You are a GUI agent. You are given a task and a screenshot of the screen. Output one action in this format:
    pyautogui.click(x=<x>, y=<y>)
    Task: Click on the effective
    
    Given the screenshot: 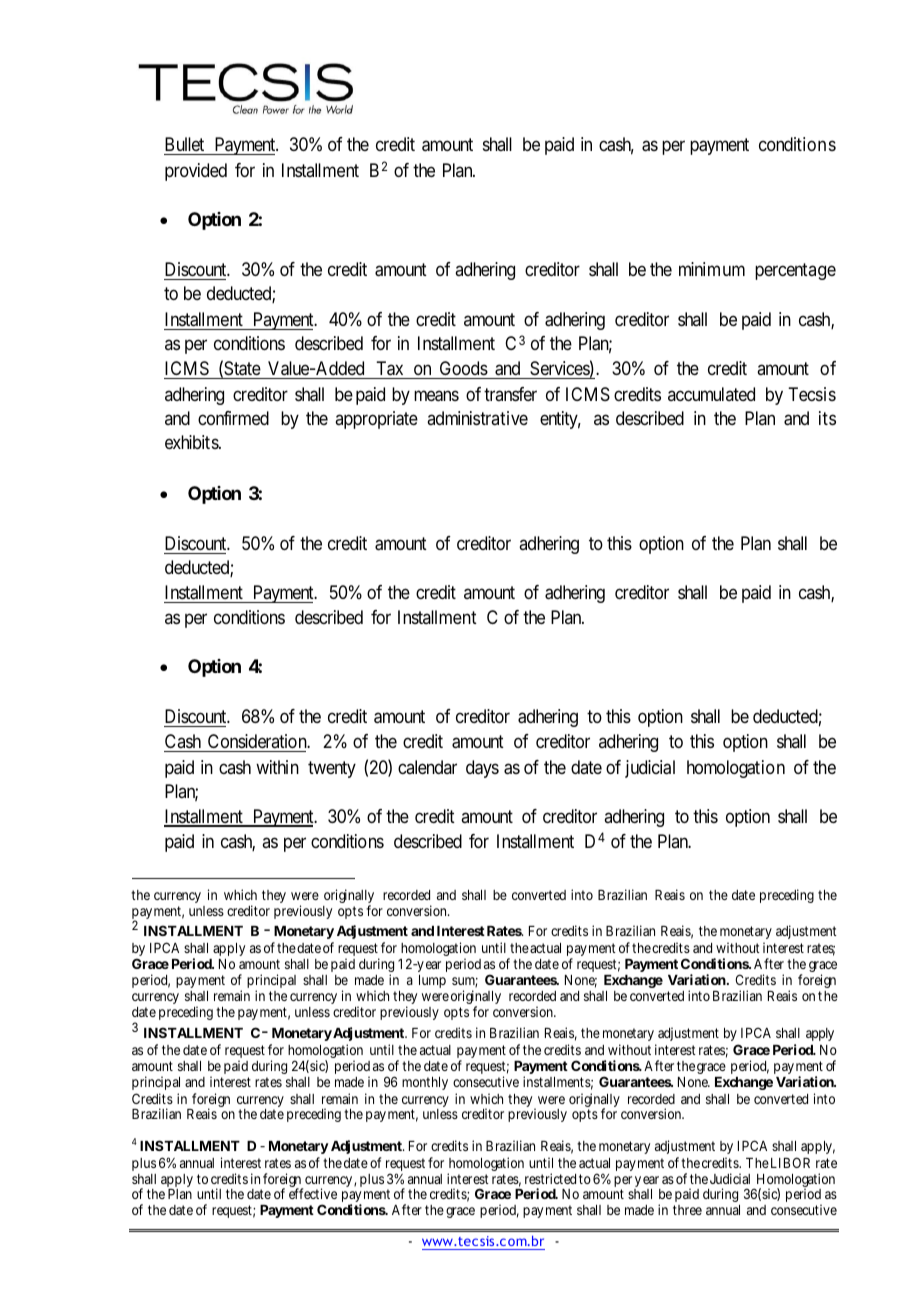 What is the action you would take?
    pyautogui.click(x=313, y=1193)
